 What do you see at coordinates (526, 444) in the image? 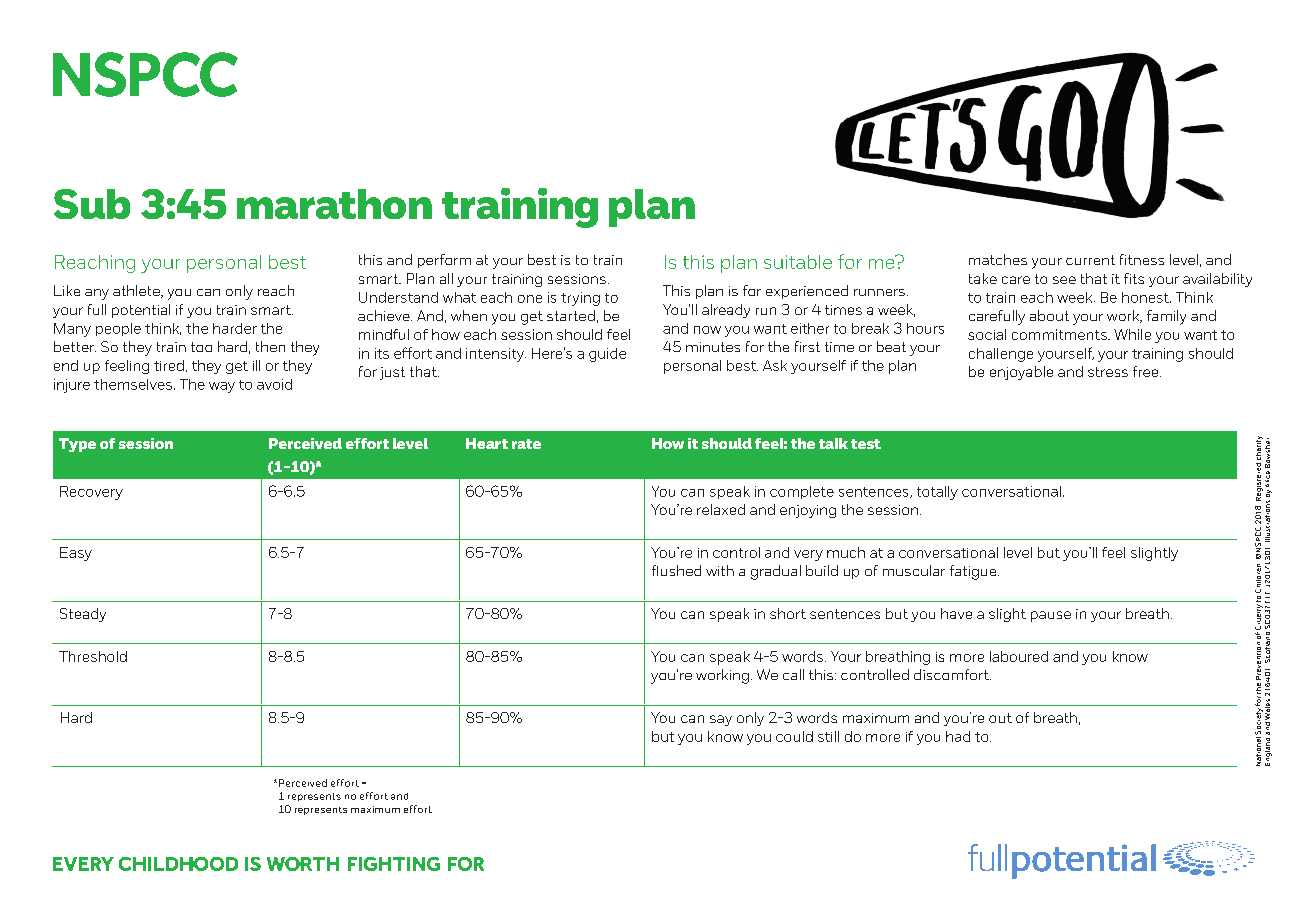
I see `rate` at bounding box center [526, 444].
